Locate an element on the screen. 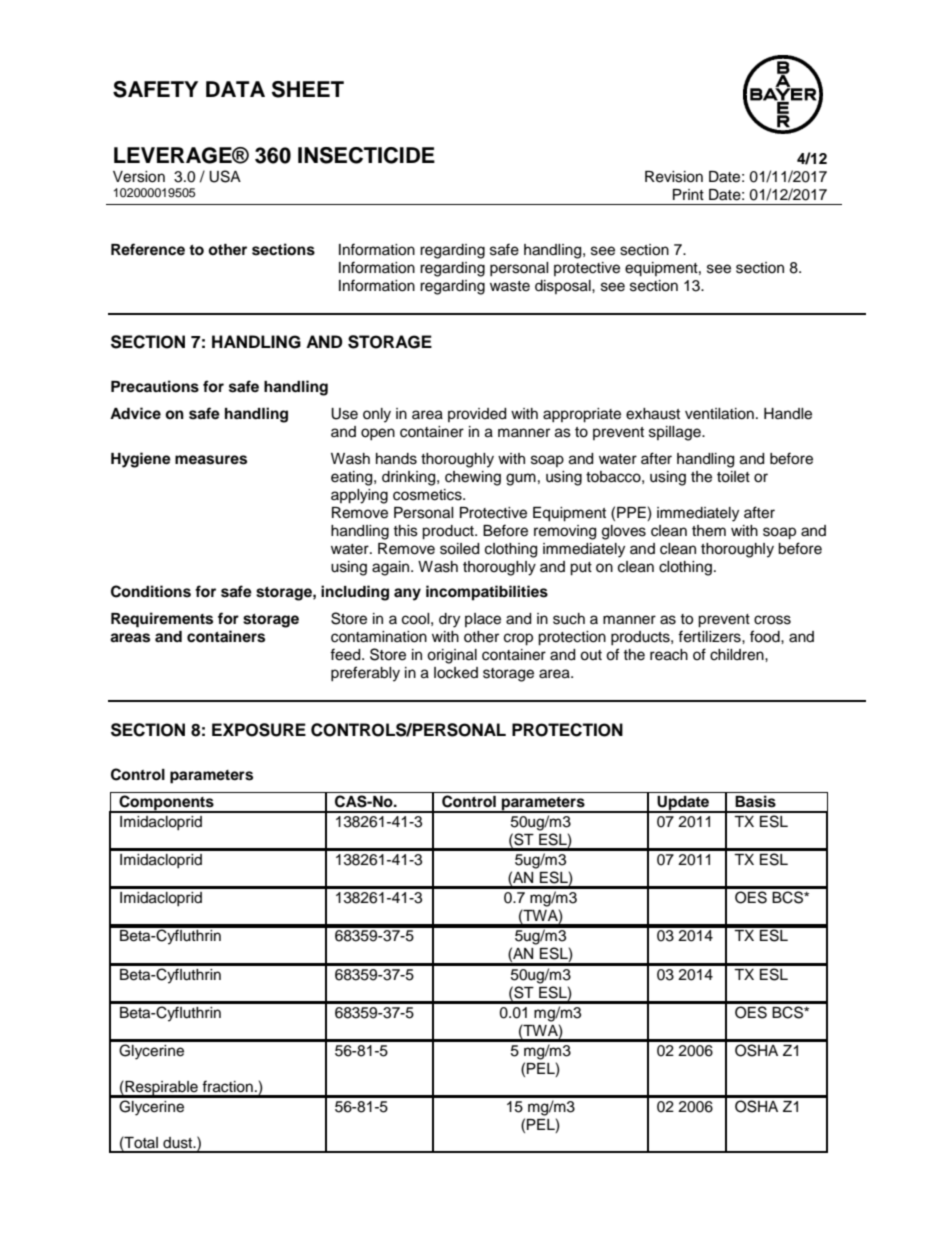  Requirements is located at coordinates (162, 620).
